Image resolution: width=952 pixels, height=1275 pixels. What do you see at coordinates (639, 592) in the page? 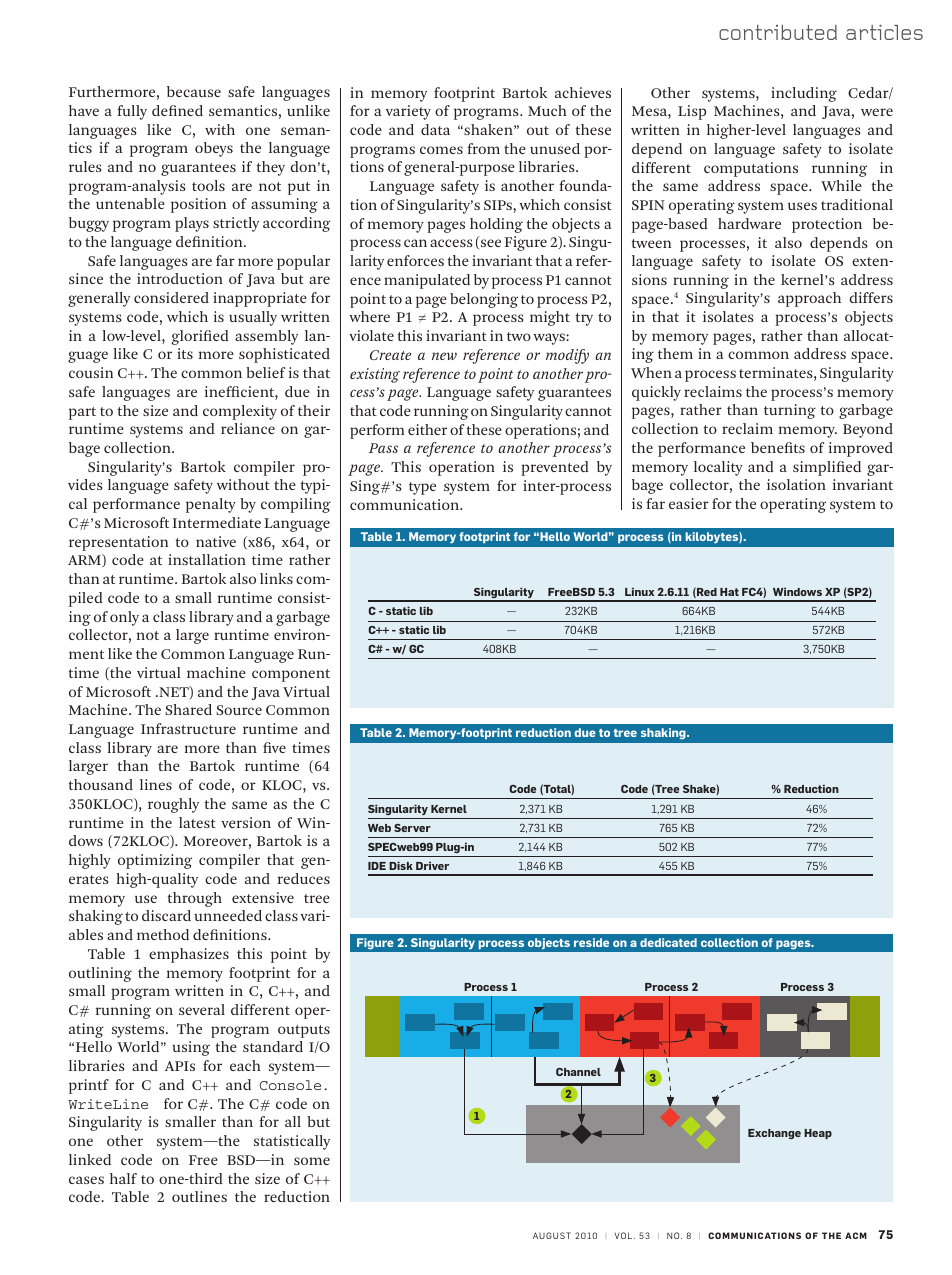
I see `Linux` at bounding box center [639, 592].
